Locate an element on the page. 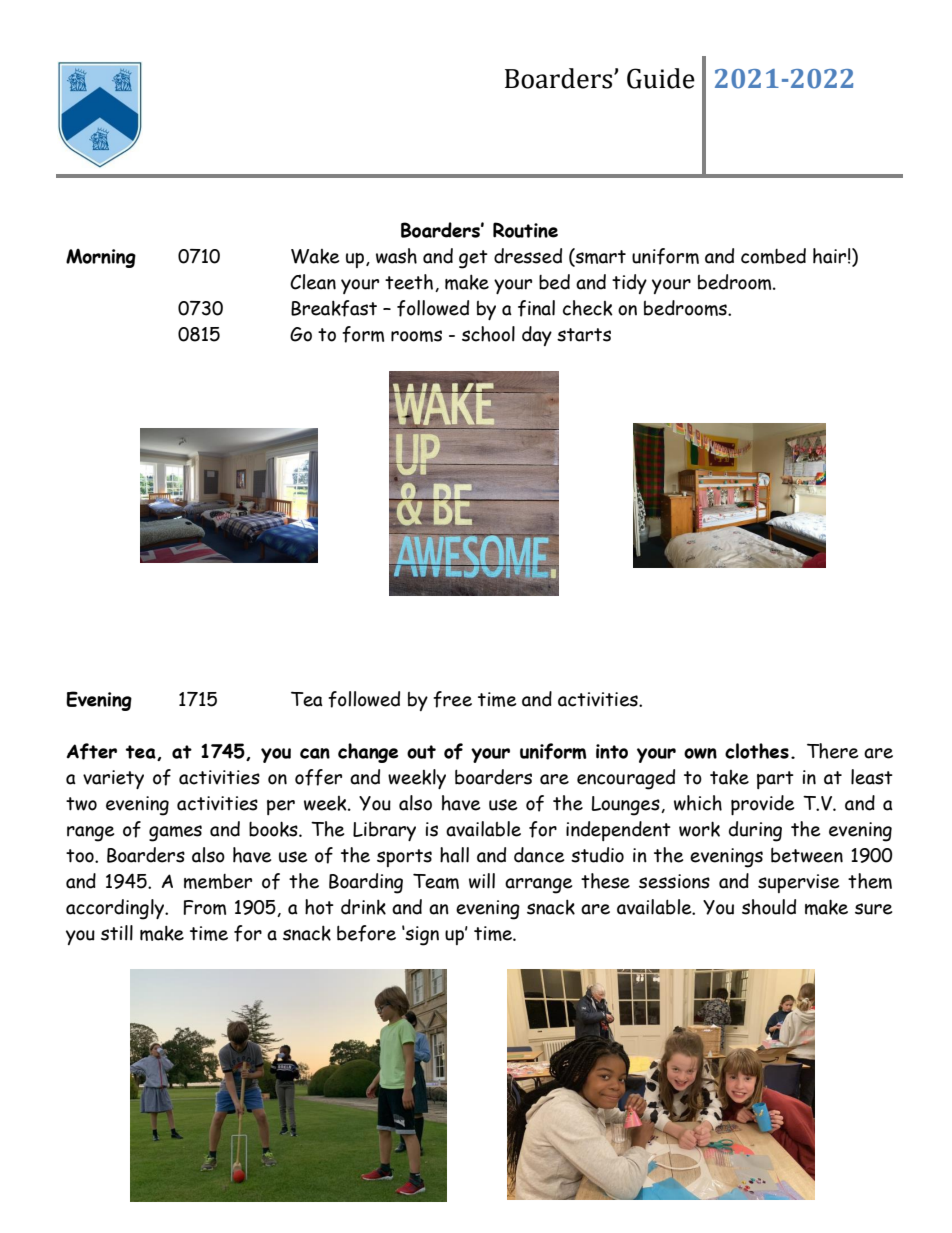  Breakfast is located at coordinates (334, 308).
